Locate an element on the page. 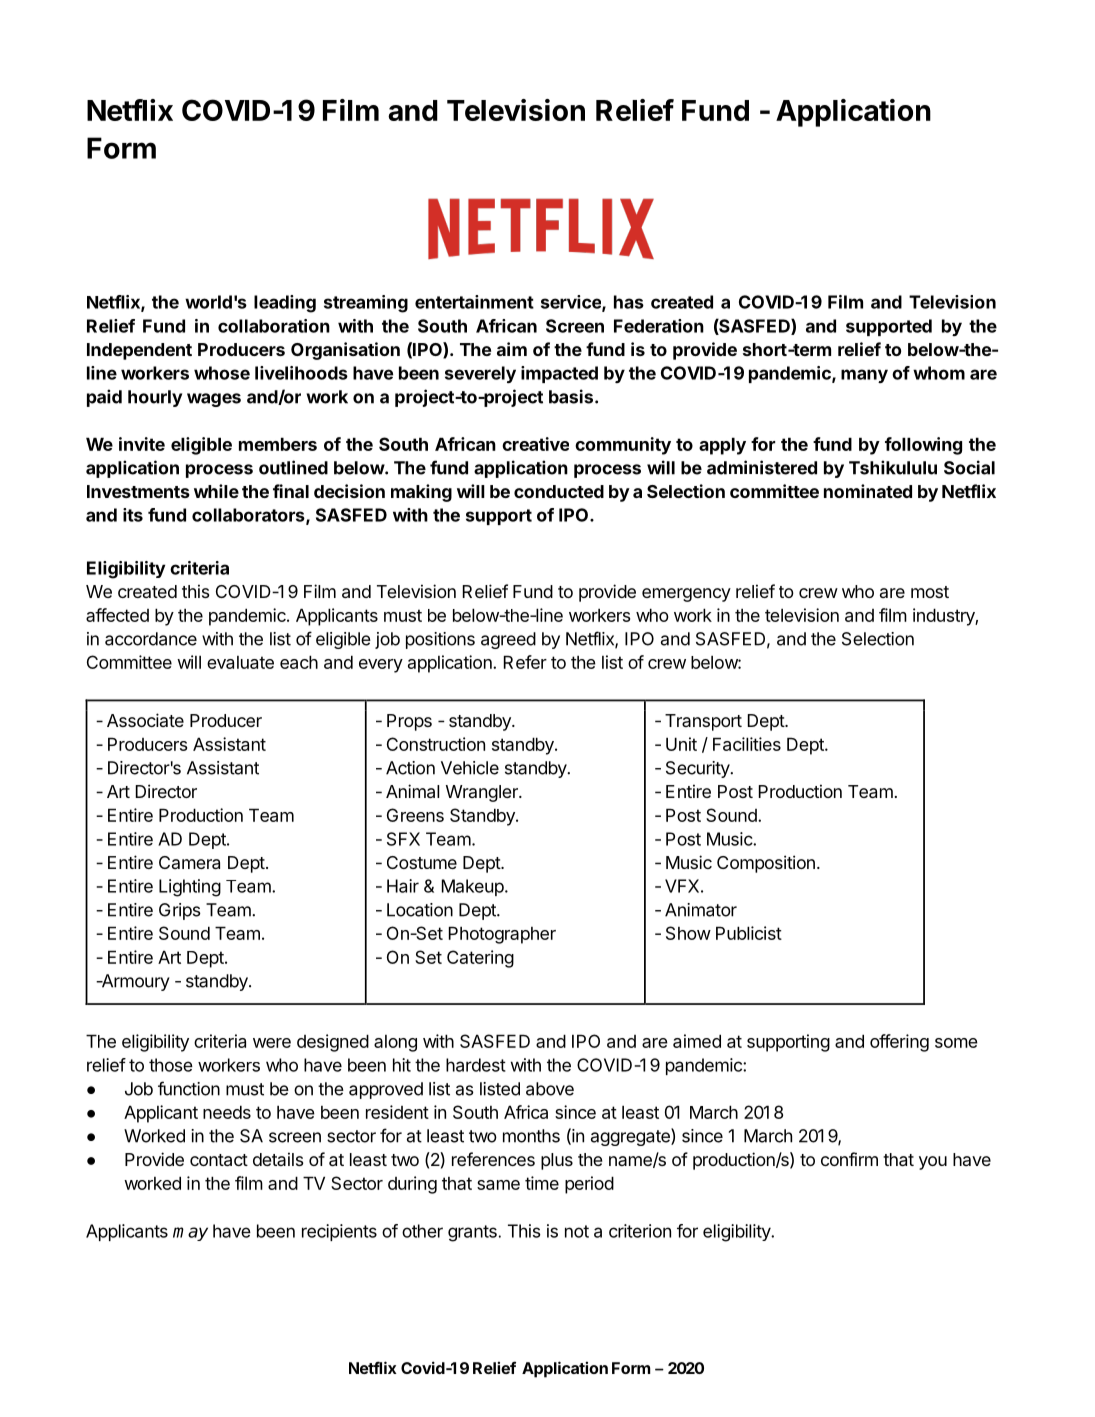  entertainment is located at coordinates (474, 302).
